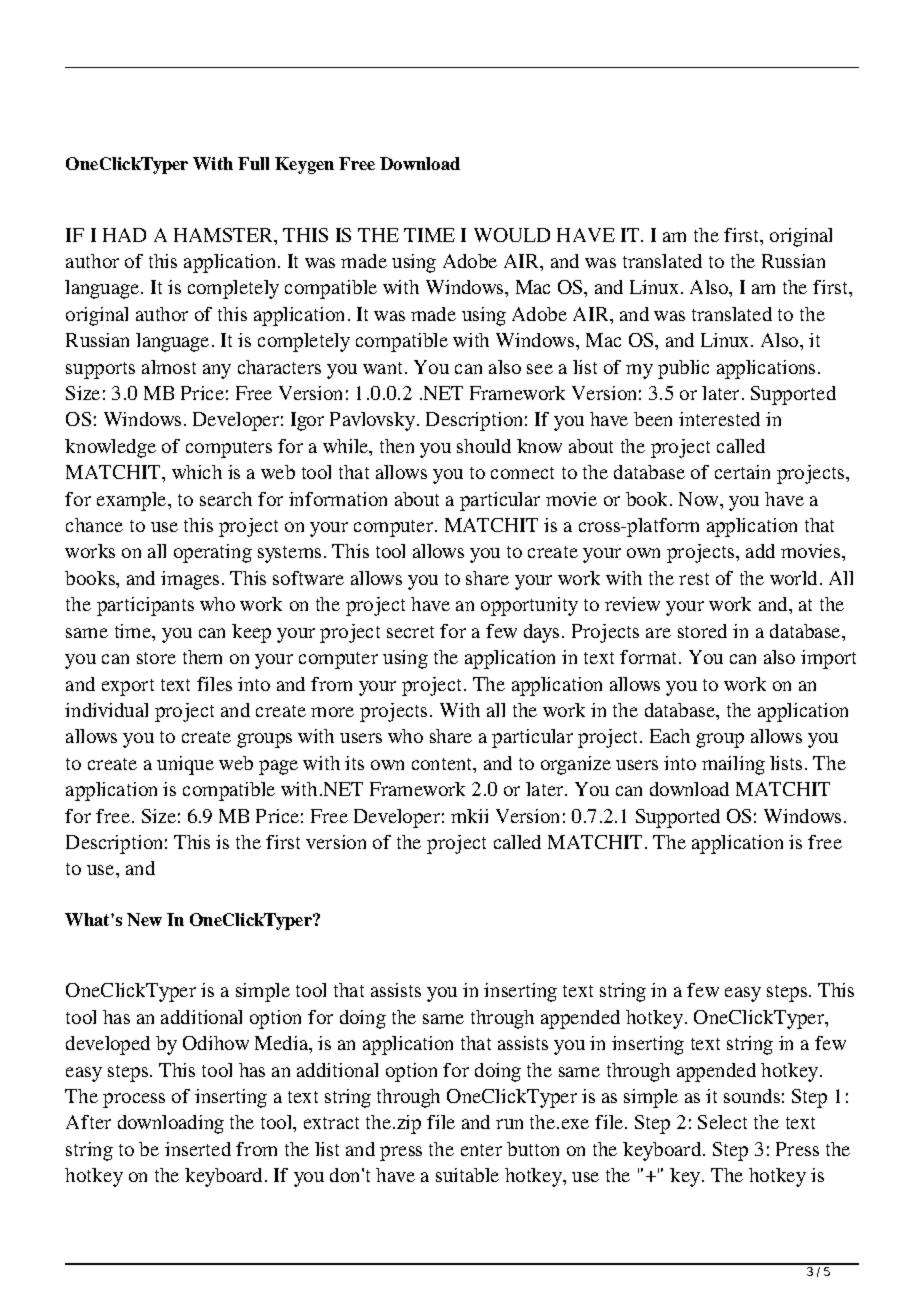 The height and width of the screenshot is (1308, 924). What do you see at coordinates (410, 632) in the screenshot?
I see `secret` at bounding box center [410, 632].
